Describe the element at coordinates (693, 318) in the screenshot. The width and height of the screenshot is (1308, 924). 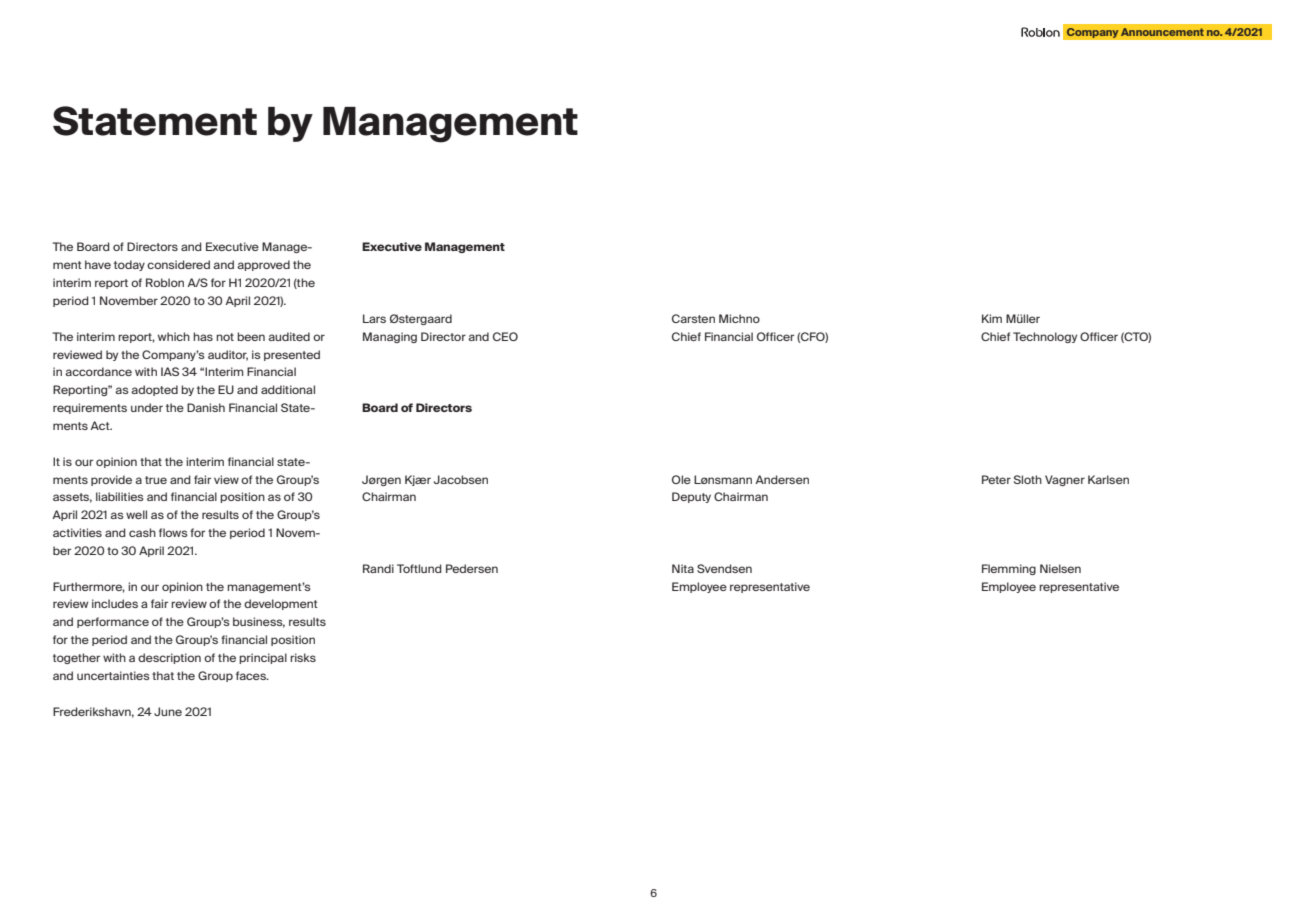
I see `Carsten` at that location.
